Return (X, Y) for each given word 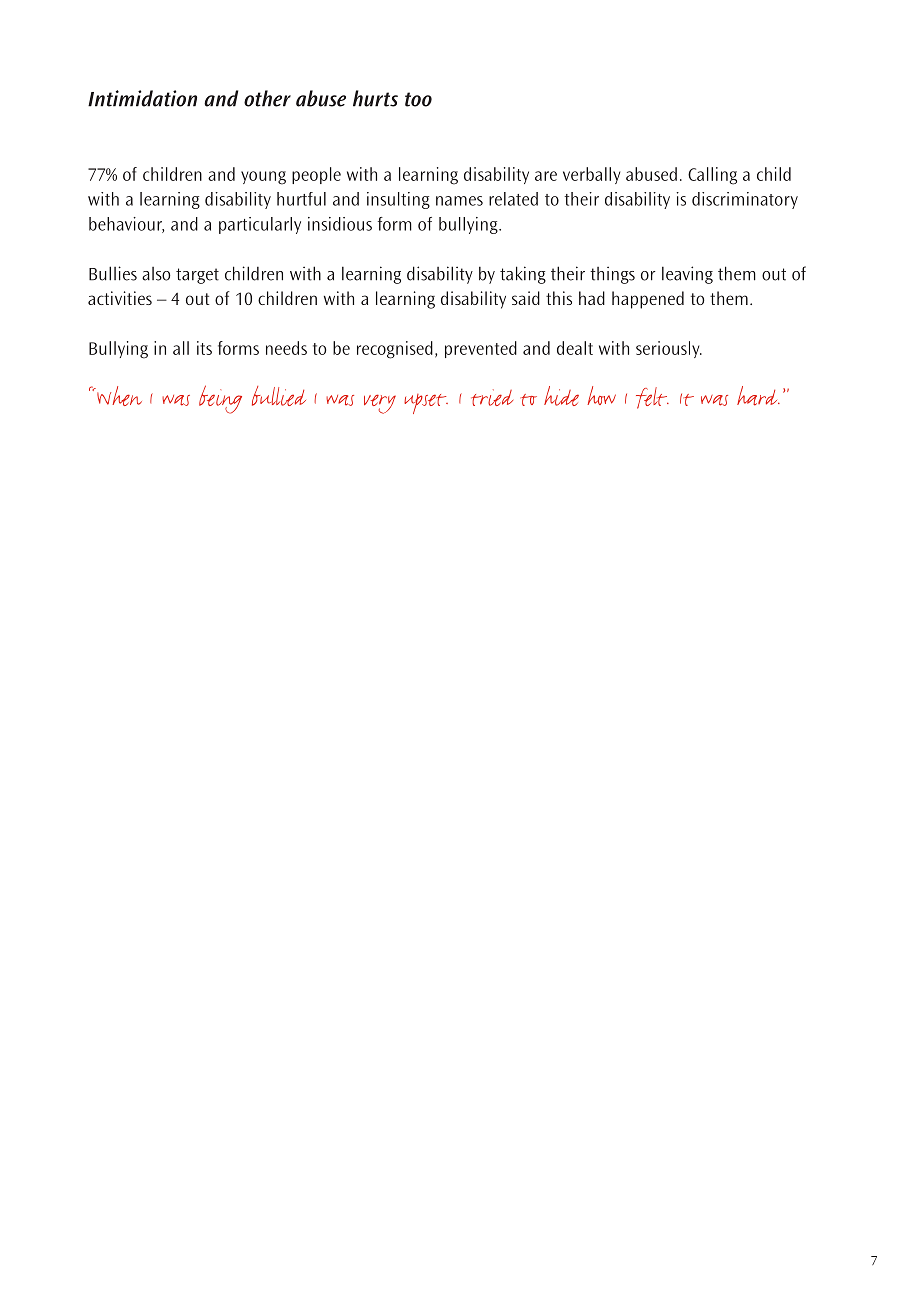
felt (652, 398)
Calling (712, 176)
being (220, 399)
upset (426, 404)
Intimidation (142, 98)
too (418, 99)
